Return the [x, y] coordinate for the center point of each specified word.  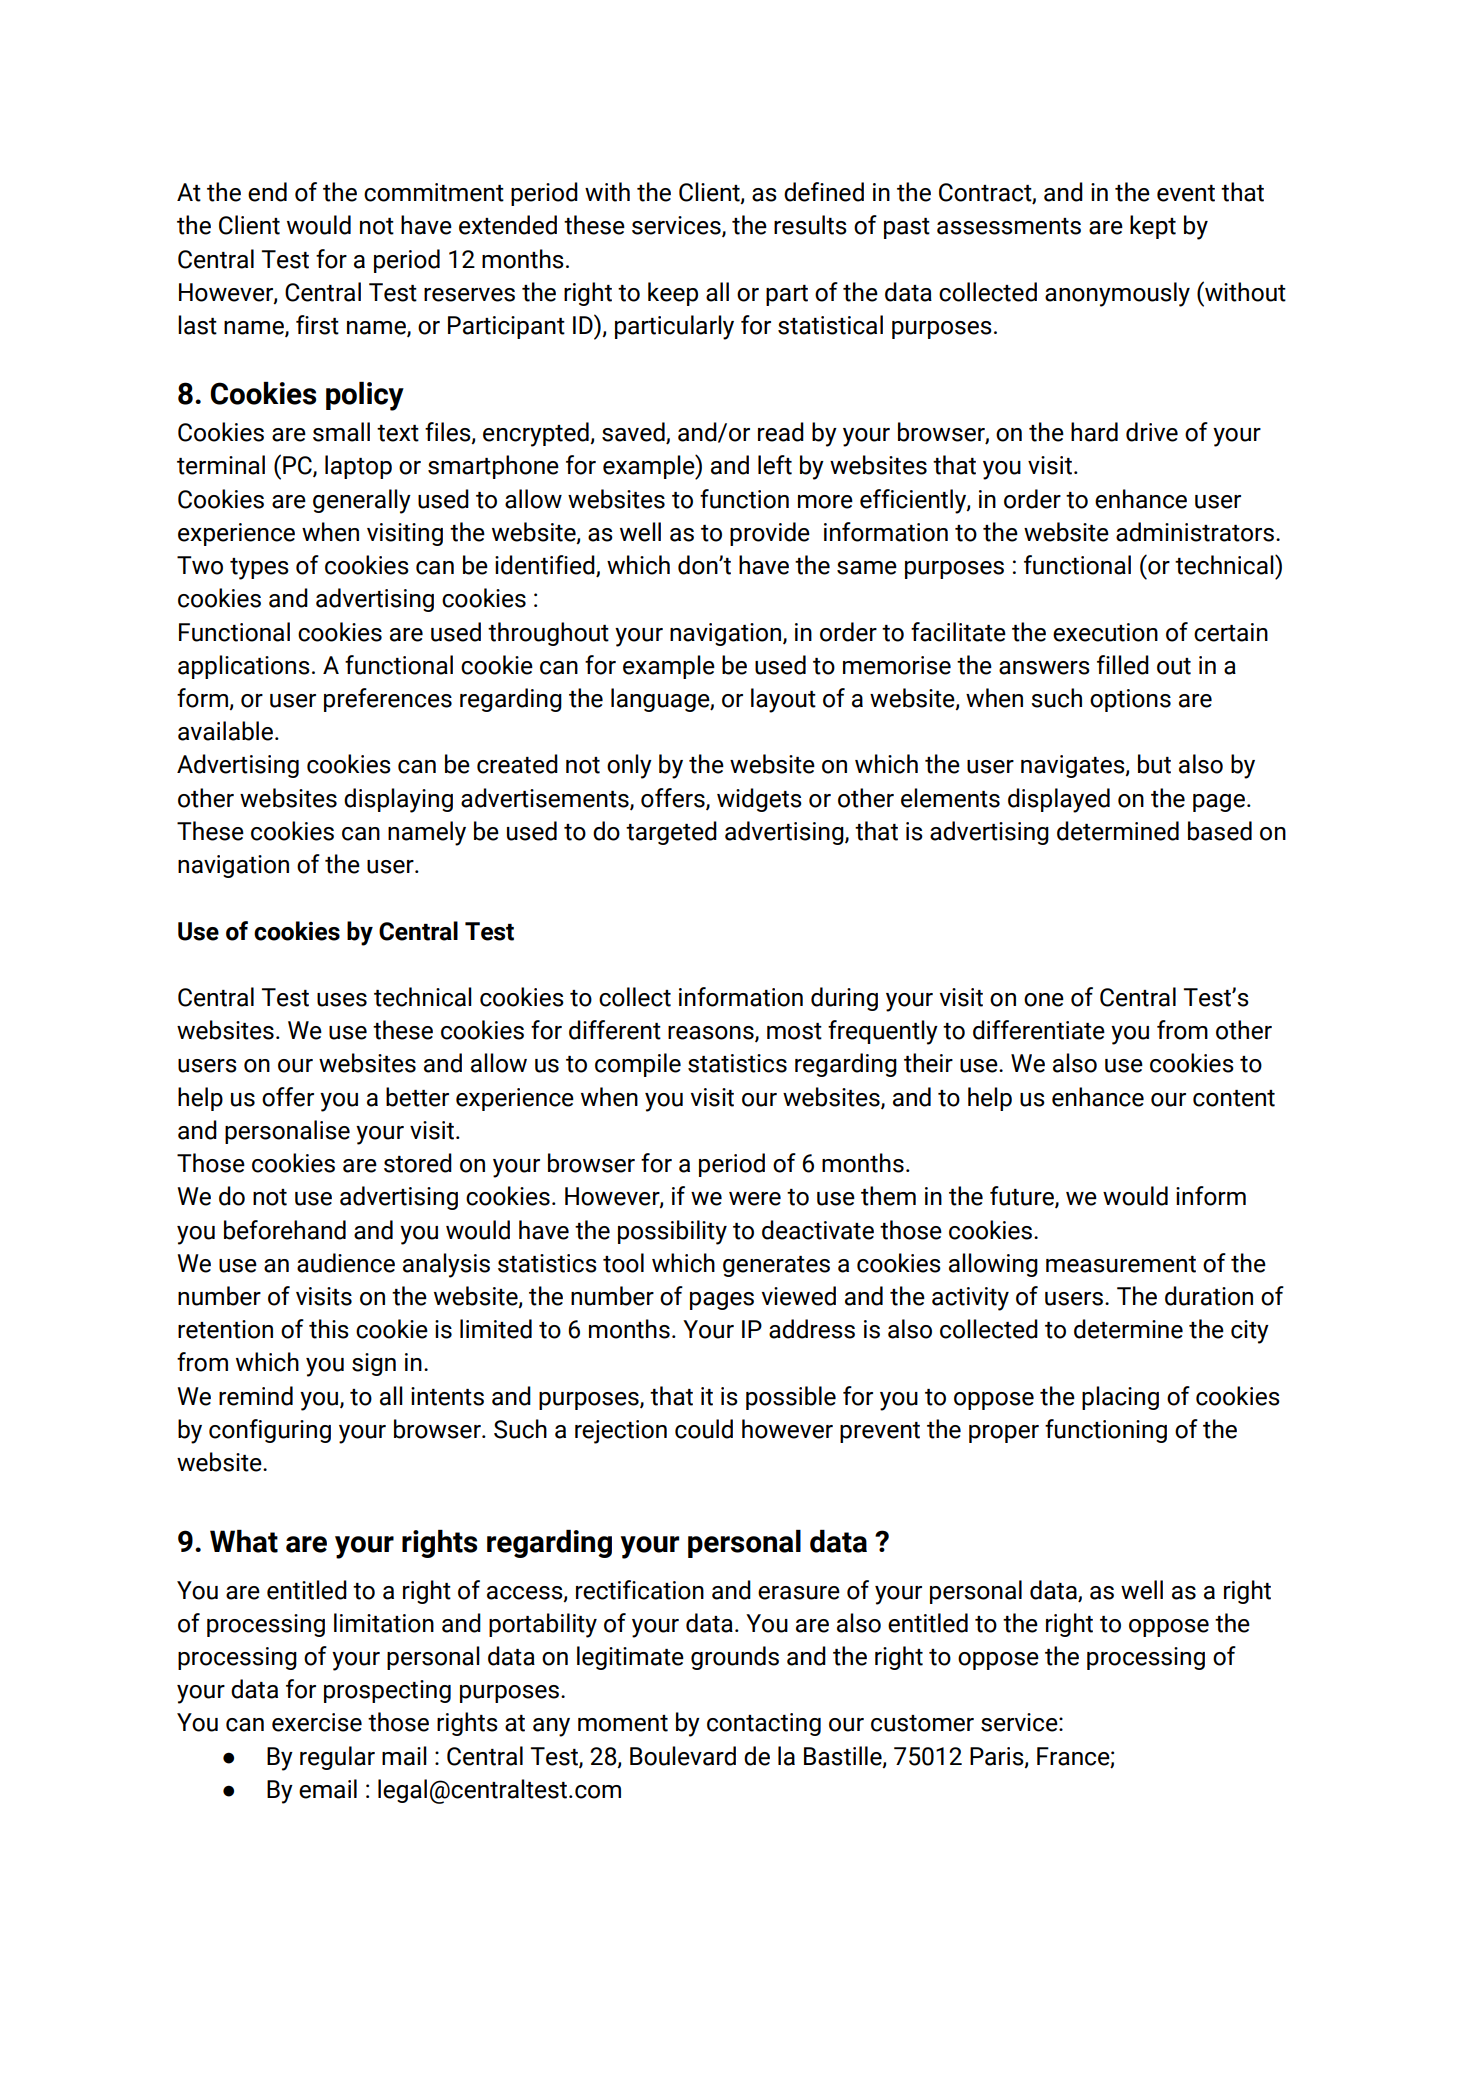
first [317, 325]
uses [342, 1000]
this [329, 1329]
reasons [712, 1034]
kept [1153, 227]
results [810, 225]
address [812, 1329]
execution [1105, 632]
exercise [317, 1722]
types [259, 569]
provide [770, 534]
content [1234, 1098]
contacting [764, 1724]
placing [1120, 1398]
